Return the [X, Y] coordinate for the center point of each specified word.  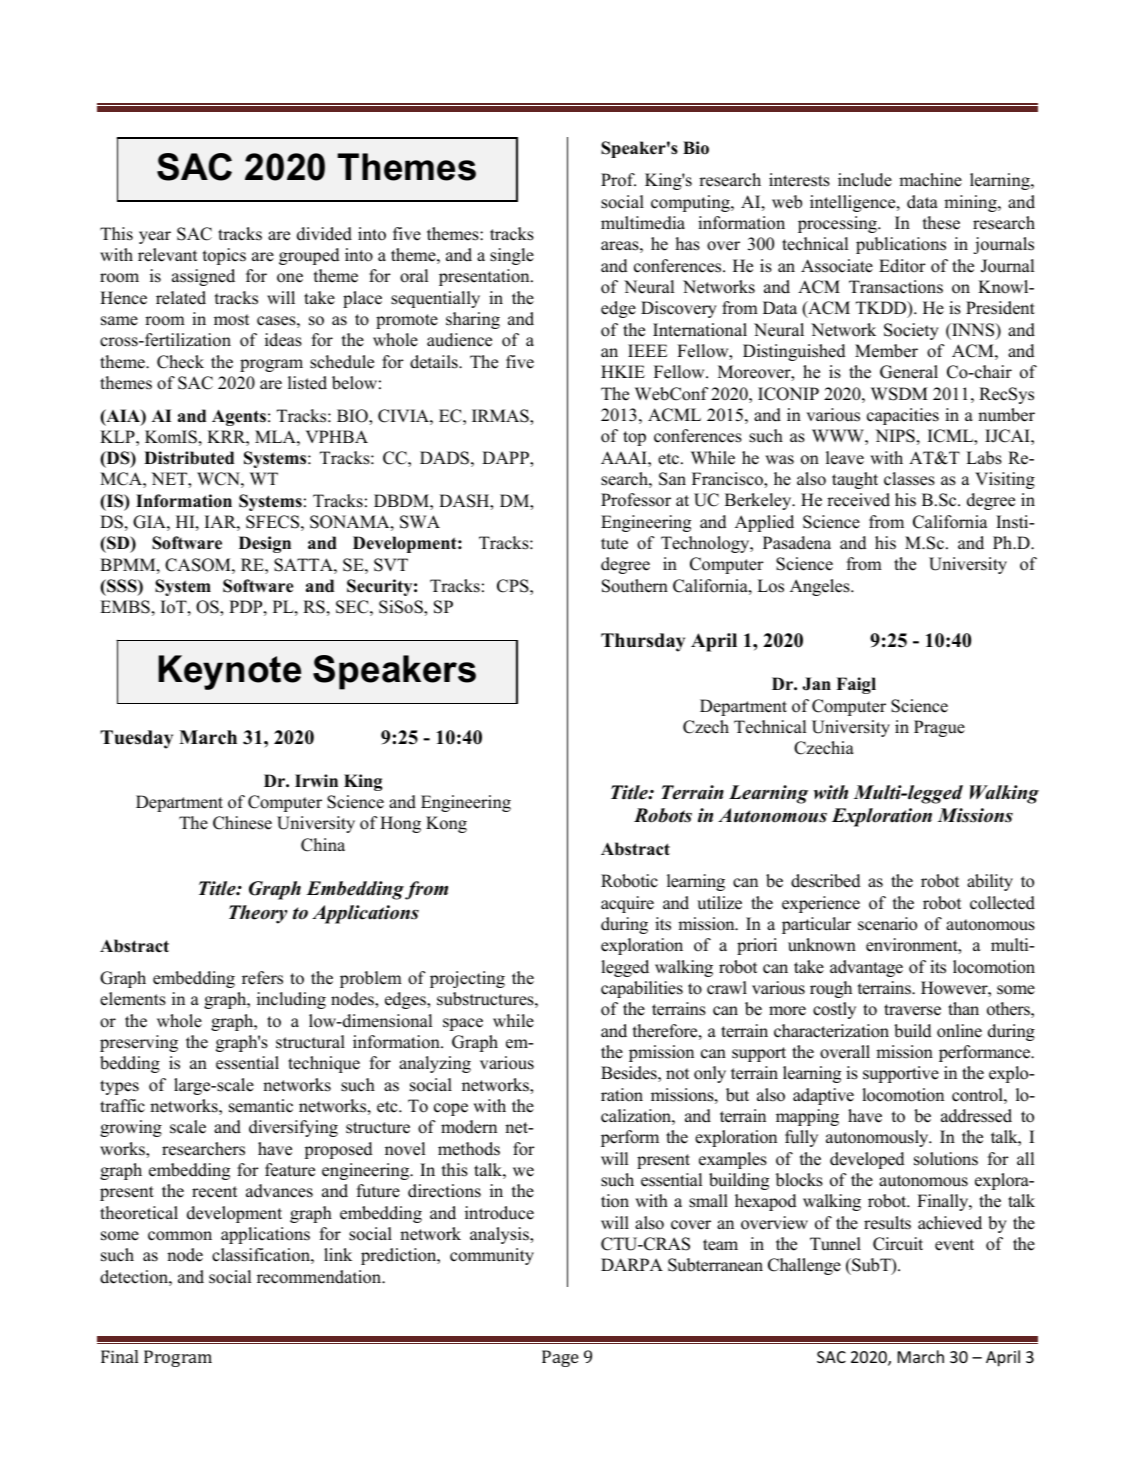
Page [560, 1358]
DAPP [506, 459]
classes [909, 479]
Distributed [189, 458]
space [463, 1024]
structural [310, 1042]
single [512, 256]
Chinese [242, 823]
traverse [912, 1010]
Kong [446, 824]
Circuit [898, 1244]
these [941, 223]
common [180, 1236]
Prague [939, 728]
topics [224, 256]
